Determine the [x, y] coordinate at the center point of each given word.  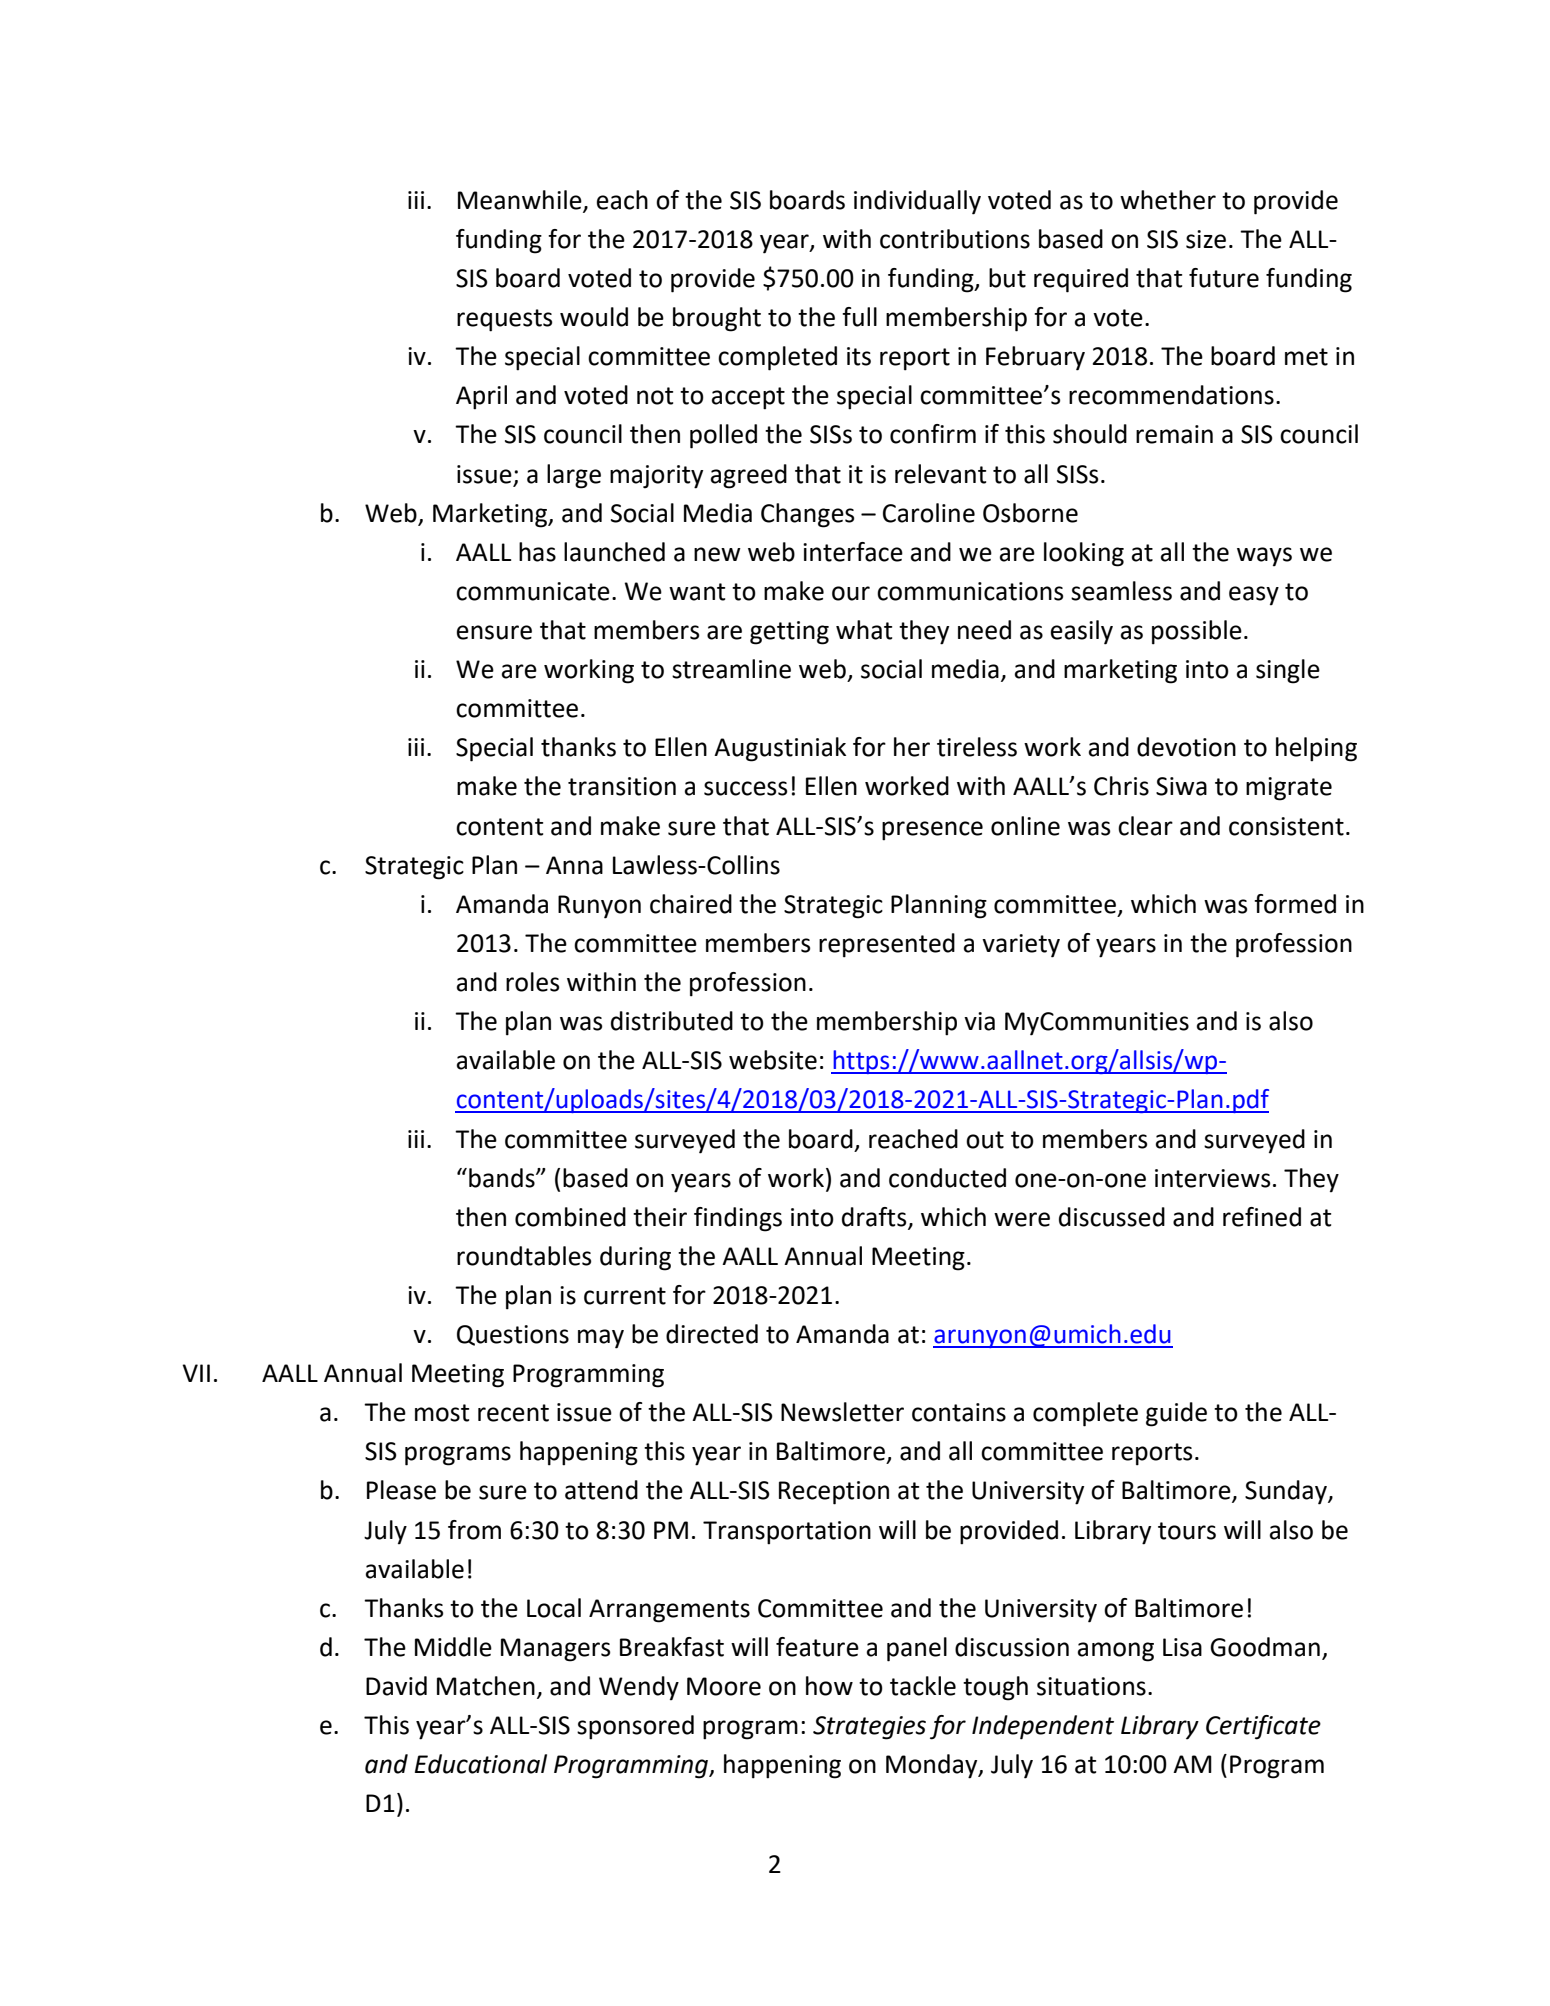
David [396, 1686]
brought [717, 319]
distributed [672, 1021]
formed [1295, 904]
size [1206, 239]
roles [532, 982]
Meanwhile [521, 200]
